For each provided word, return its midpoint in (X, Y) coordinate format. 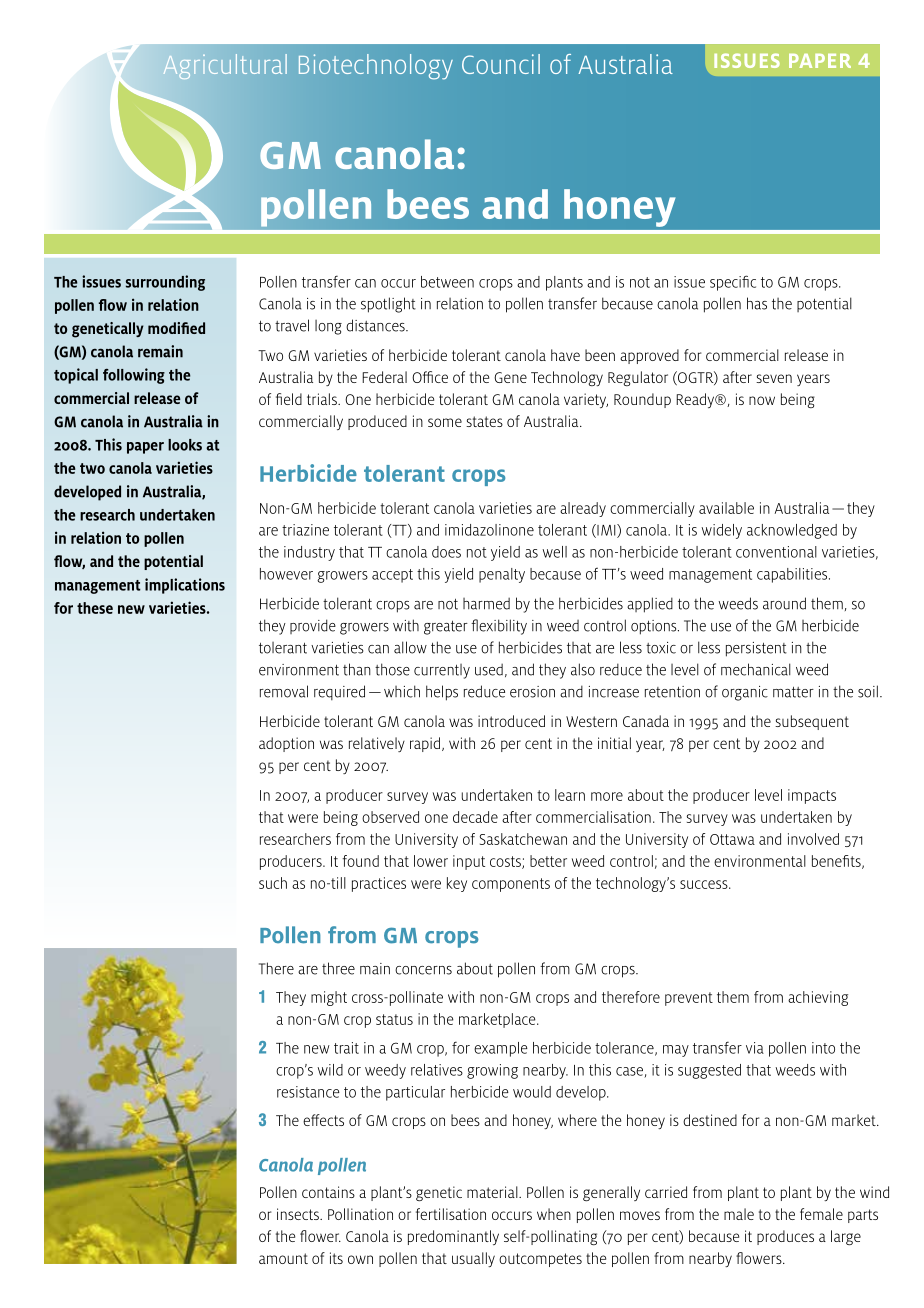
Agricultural (225, 66)
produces (785, 1237)
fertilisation (451, 1214)
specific (733, 283)
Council (501, 64)
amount (283, 1258)
